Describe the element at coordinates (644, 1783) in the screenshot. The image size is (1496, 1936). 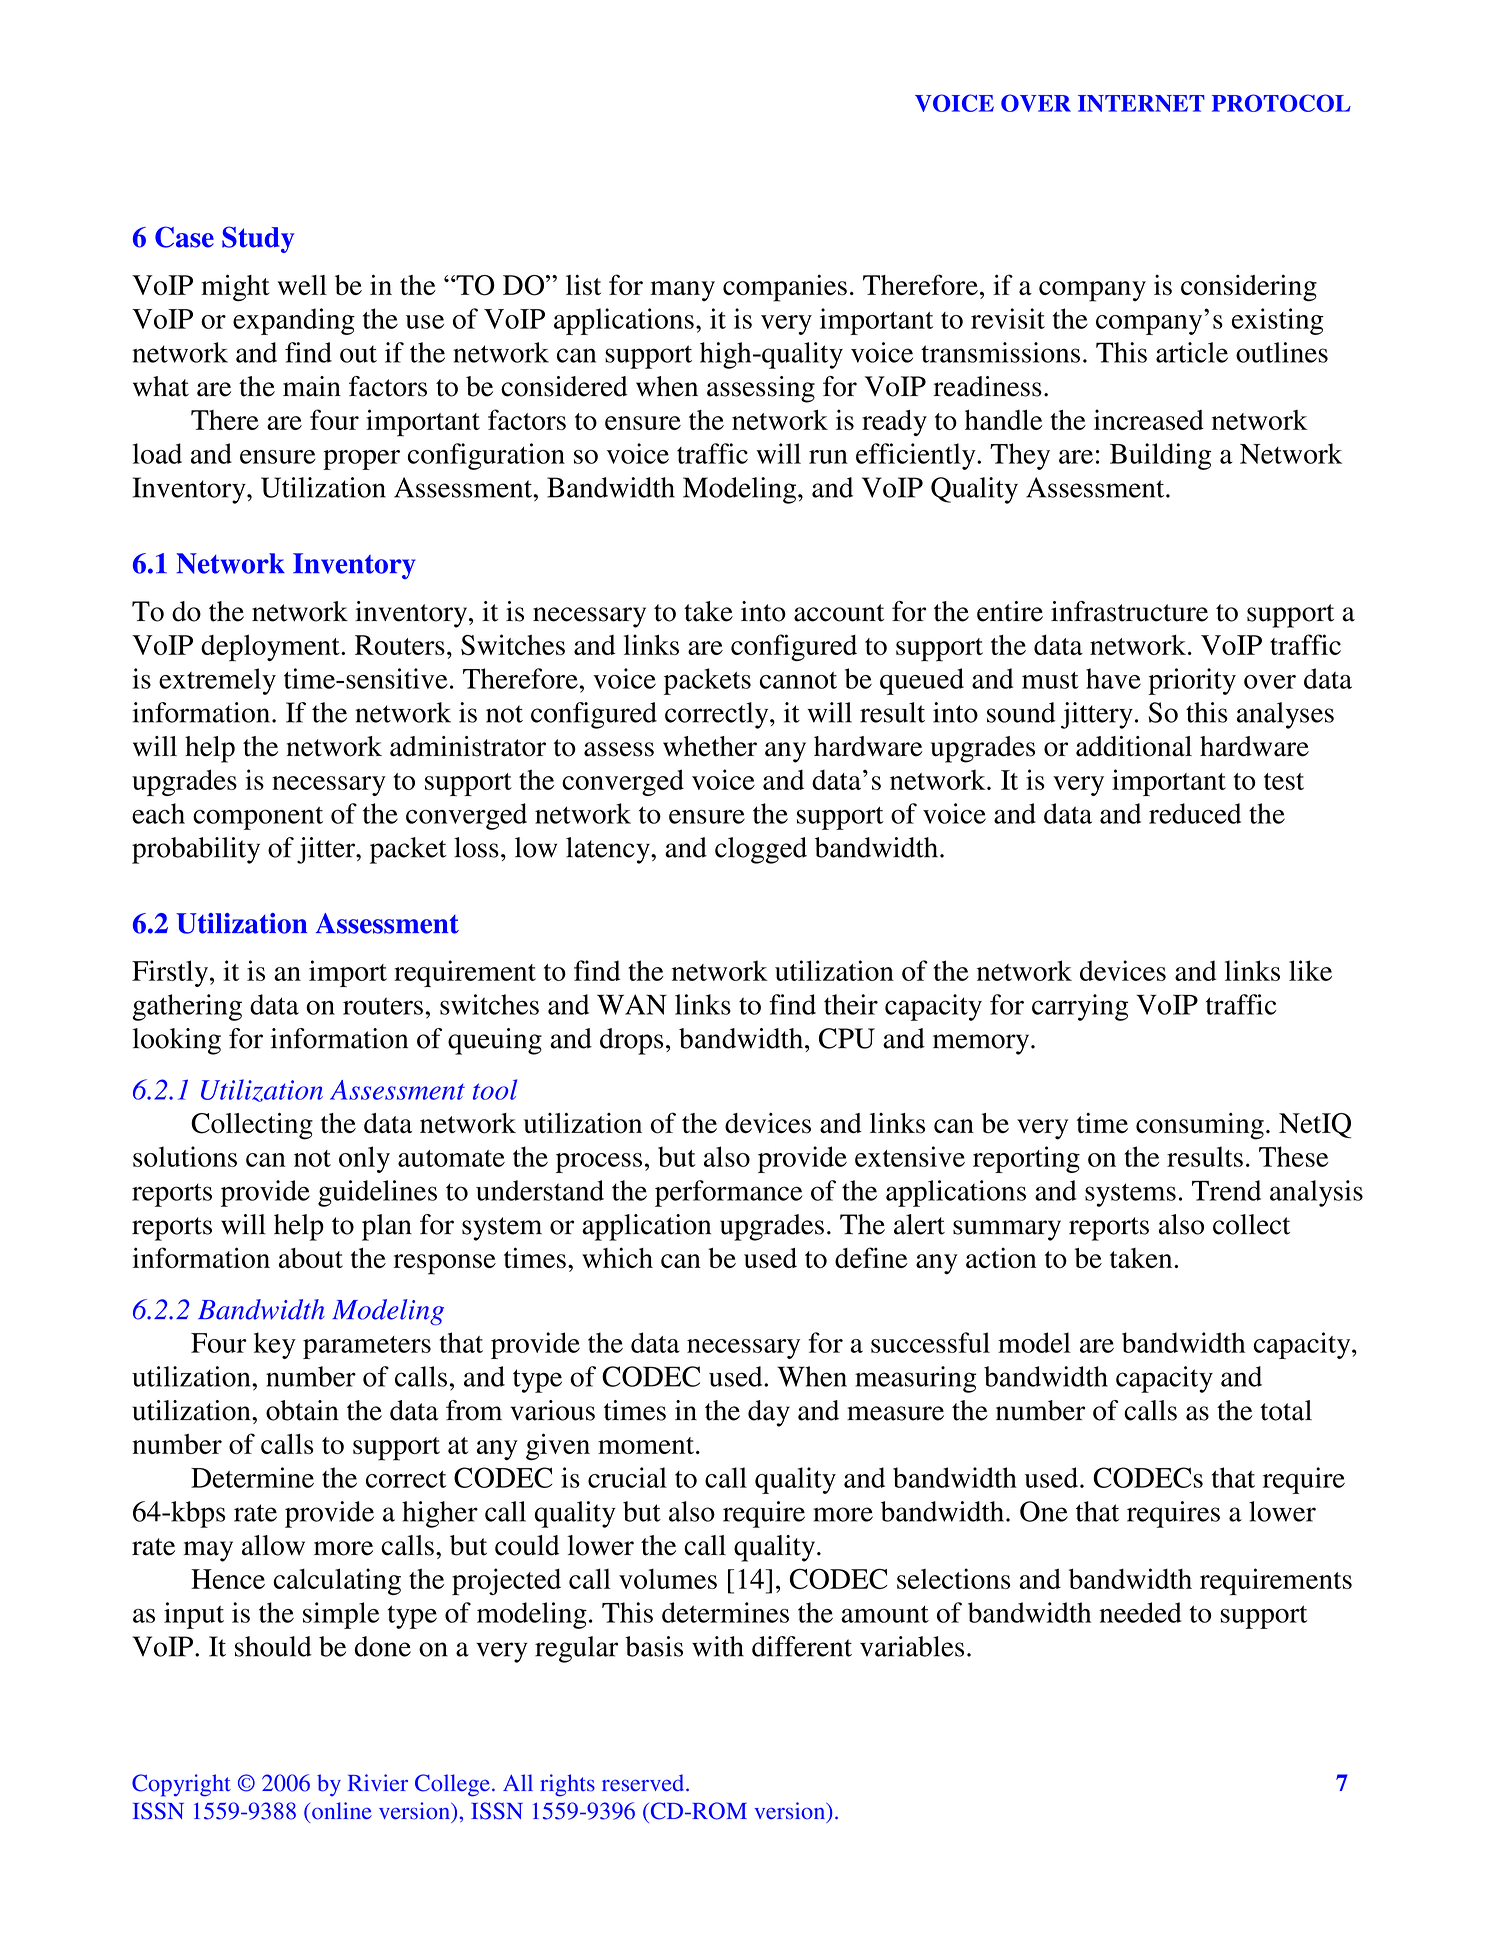
I see `reserved` at that location.
